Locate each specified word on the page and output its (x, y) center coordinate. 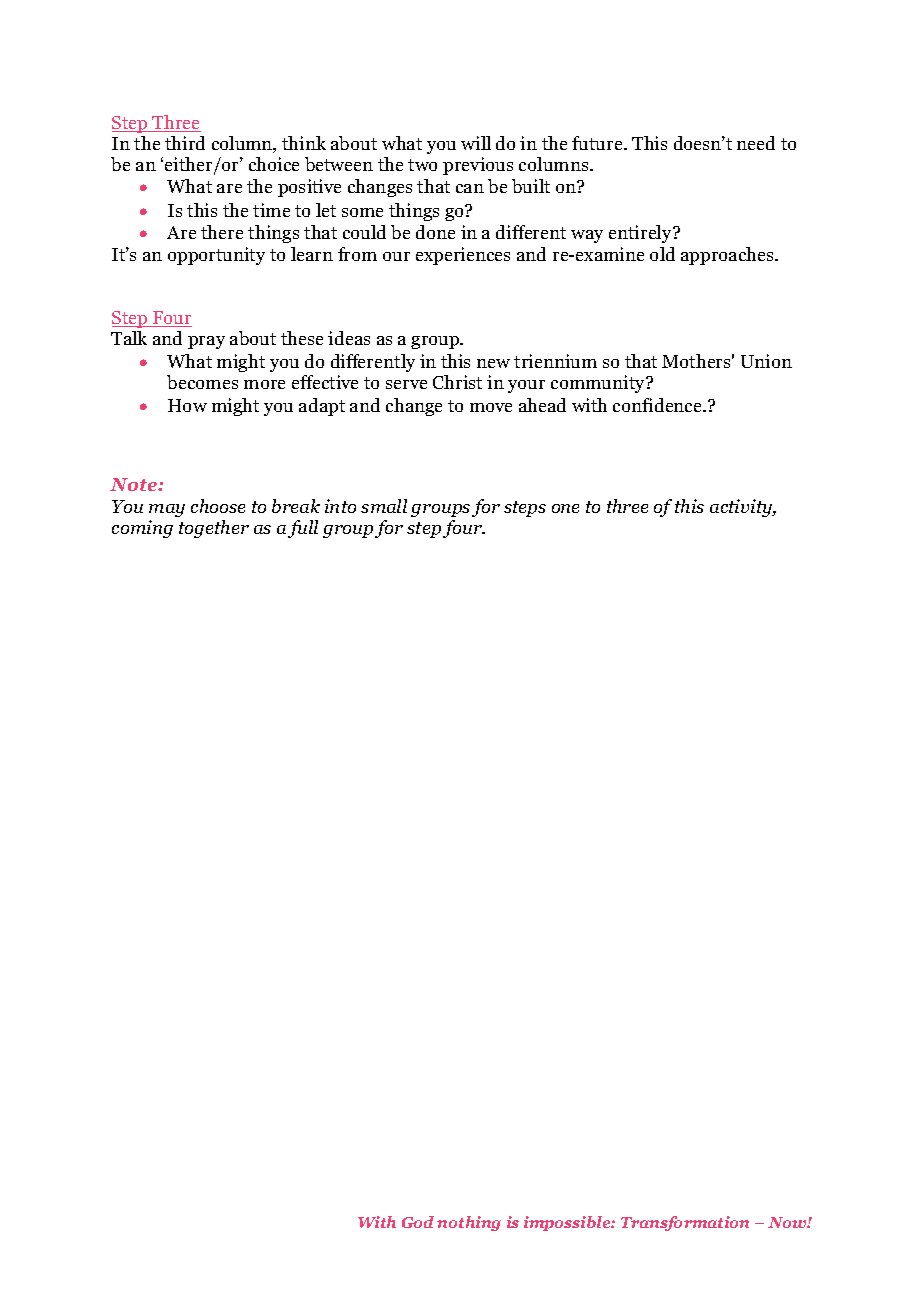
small (384, 506)
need (756, 143)
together (214, 529)
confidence (658, 405)
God (418, 1222)
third (185, 143)
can (470, 188)
